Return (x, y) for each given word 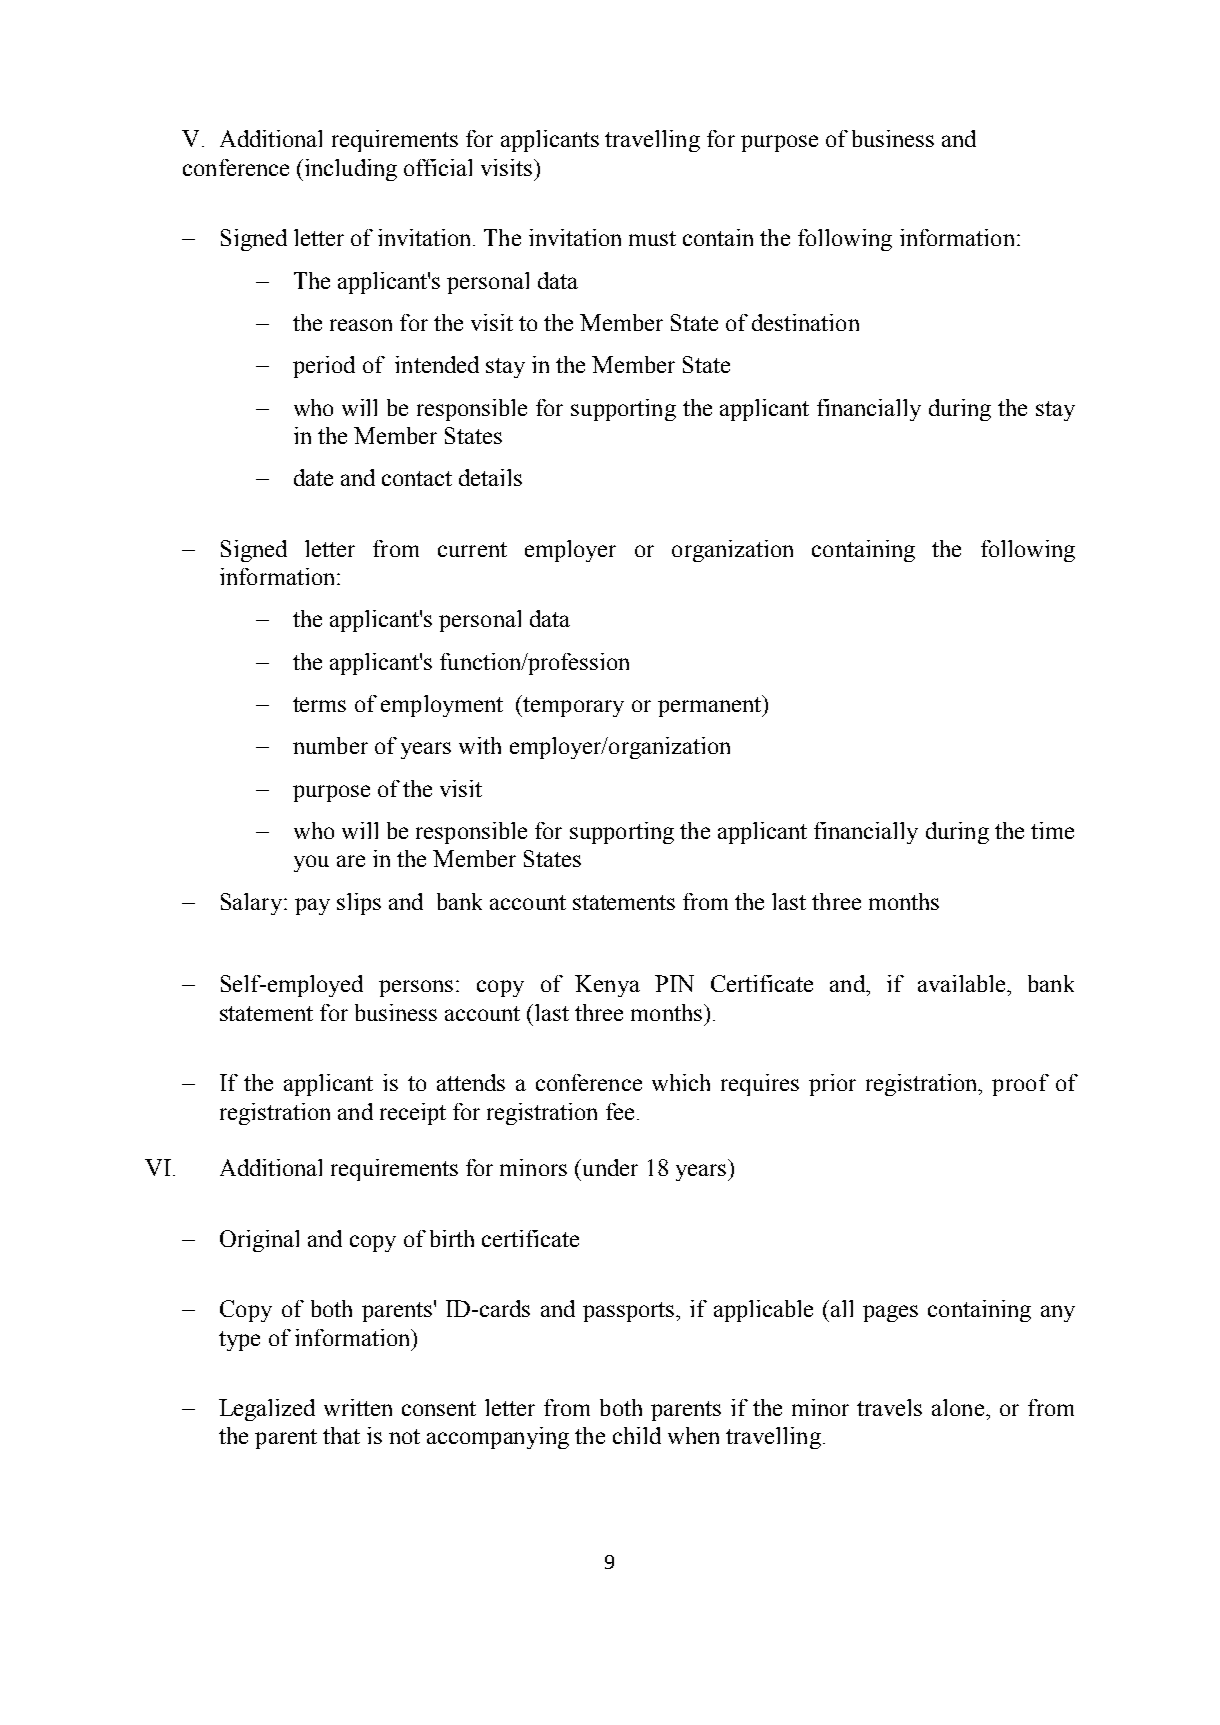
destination (805, 322)
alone (958, 1407)
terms (319, 704)
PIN (674, 983)
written (358, 1407)
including (351, 170)
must (652, 238)
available (963, 983)
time (1052, 830)
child (637, 1435)
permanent (711, 706)
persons (416, 988)
